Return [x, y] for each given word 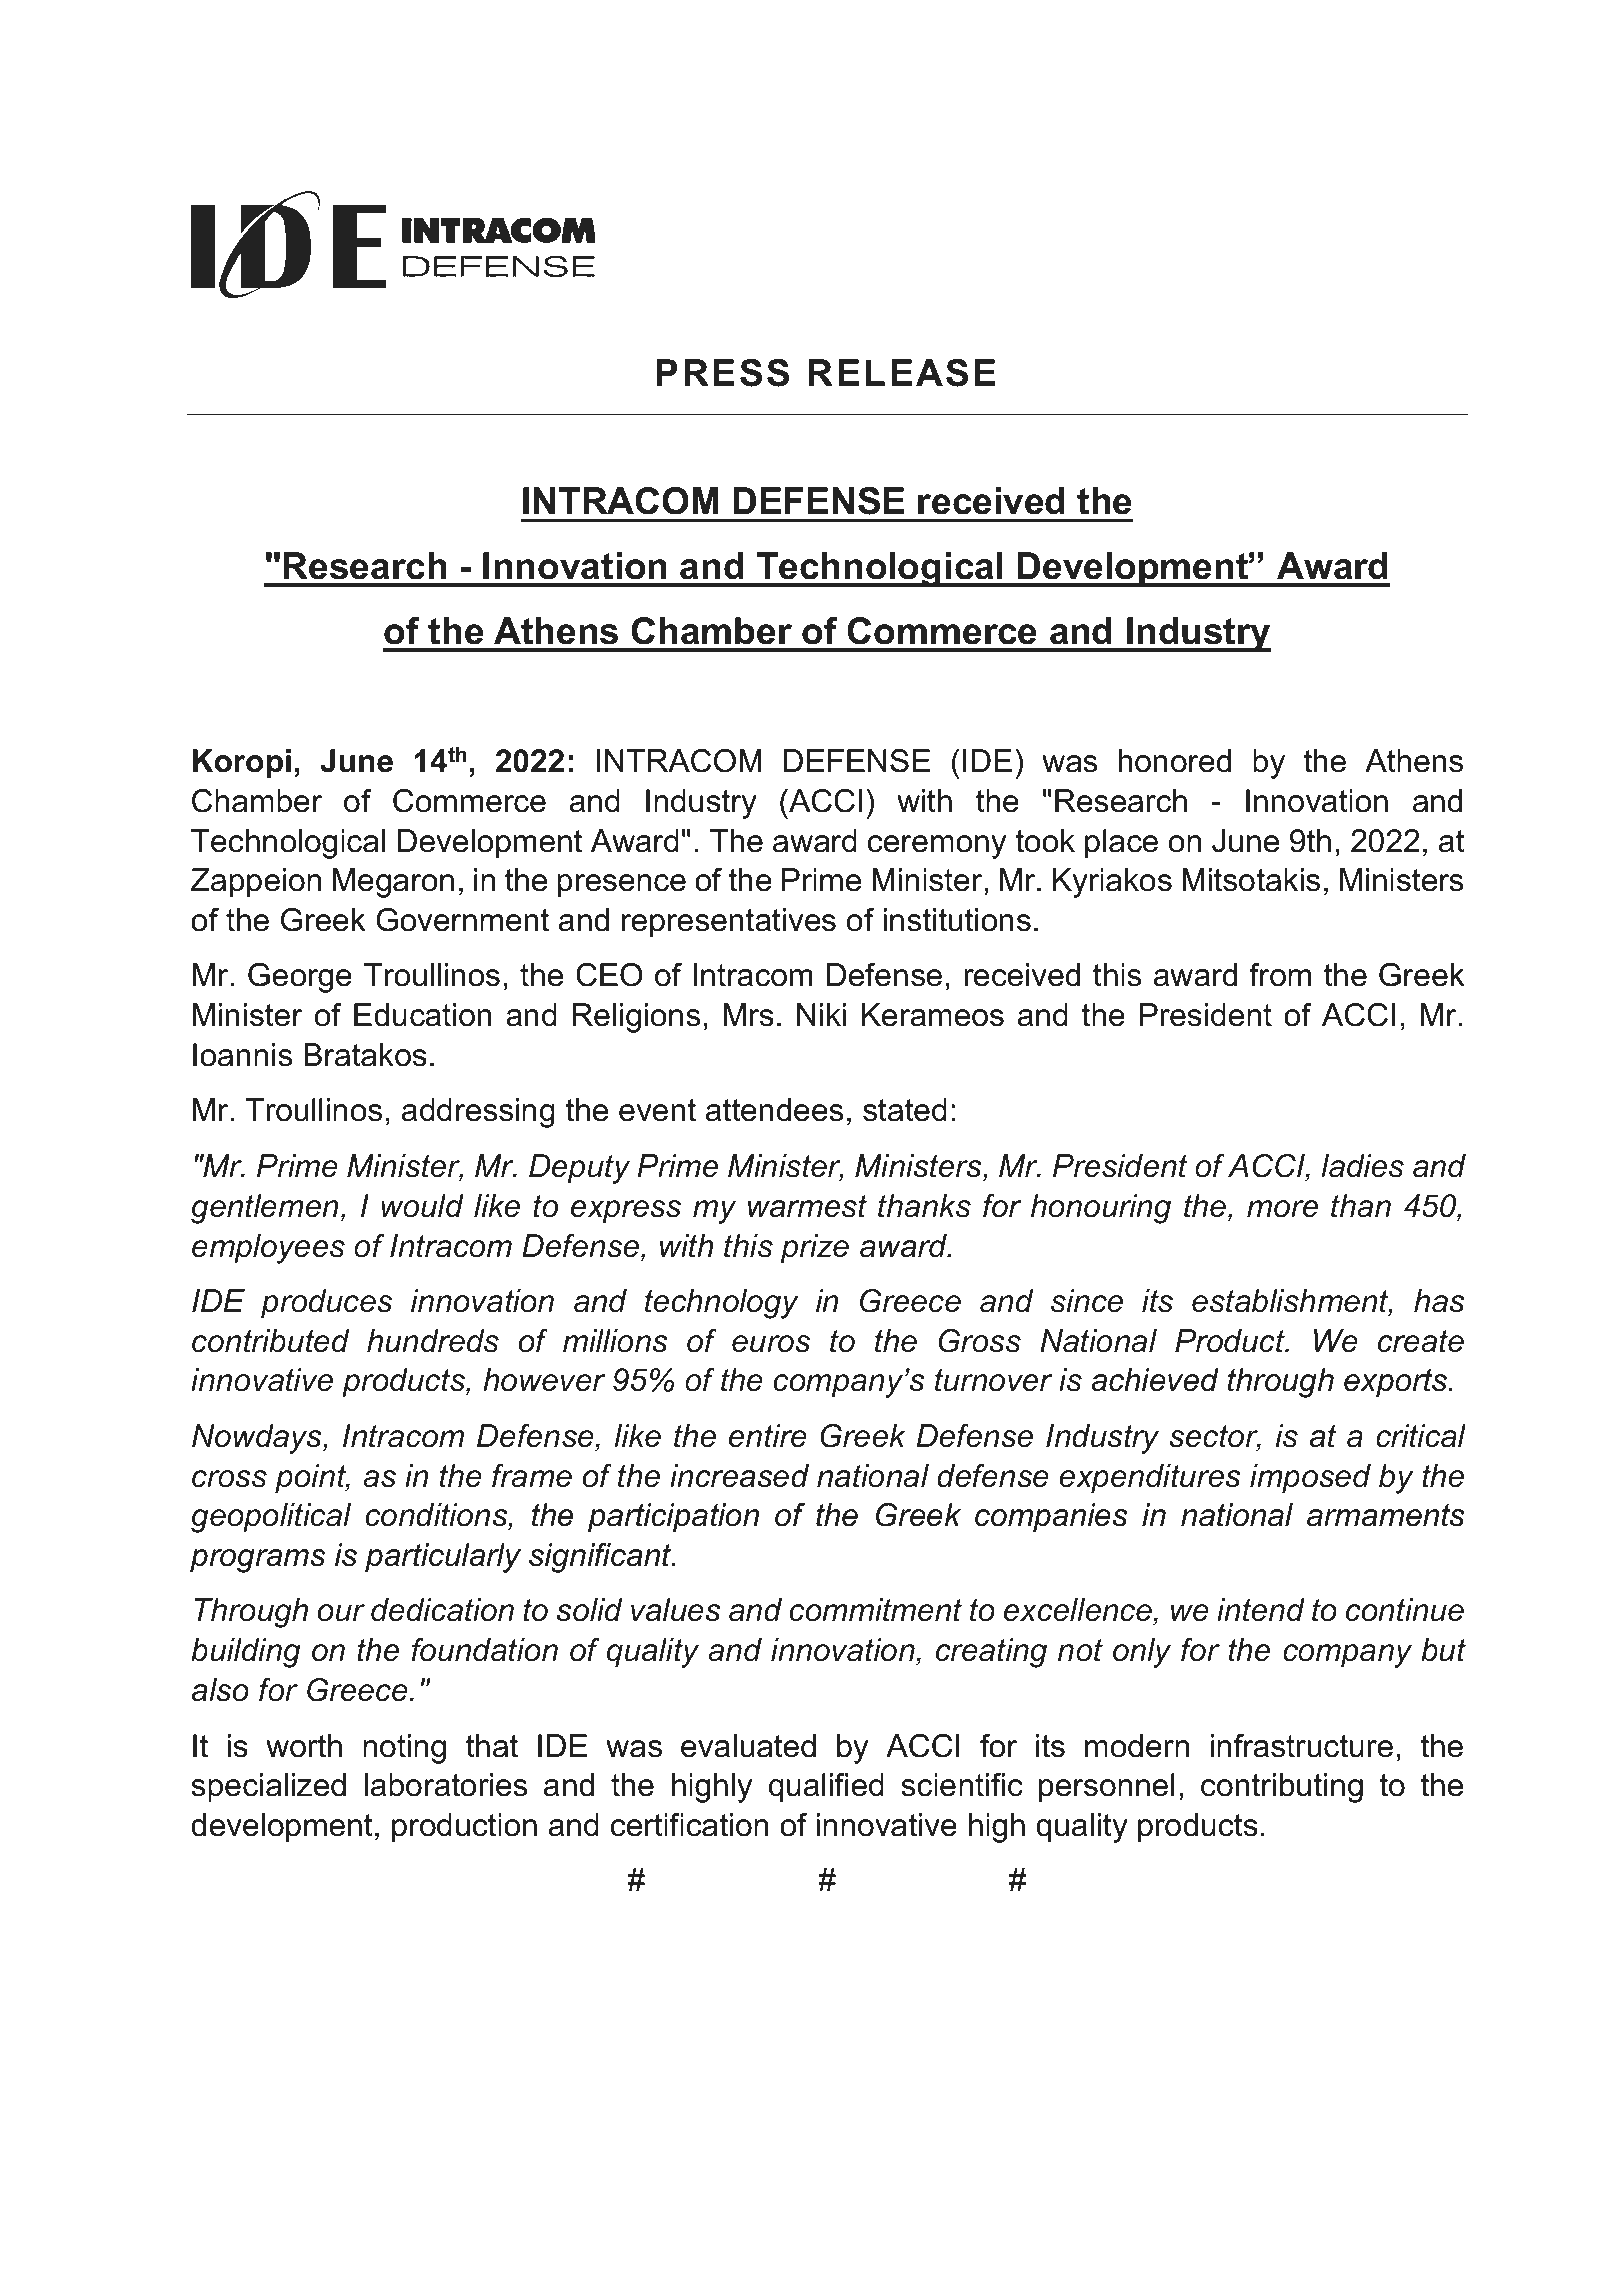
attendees [774, 1110]
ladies [1362, 1166]
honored [1175, 761]
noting [404, 1749]
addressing [478, 1113]
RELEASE [901, 373]
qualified [826, 1788]
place [1121, 844]
